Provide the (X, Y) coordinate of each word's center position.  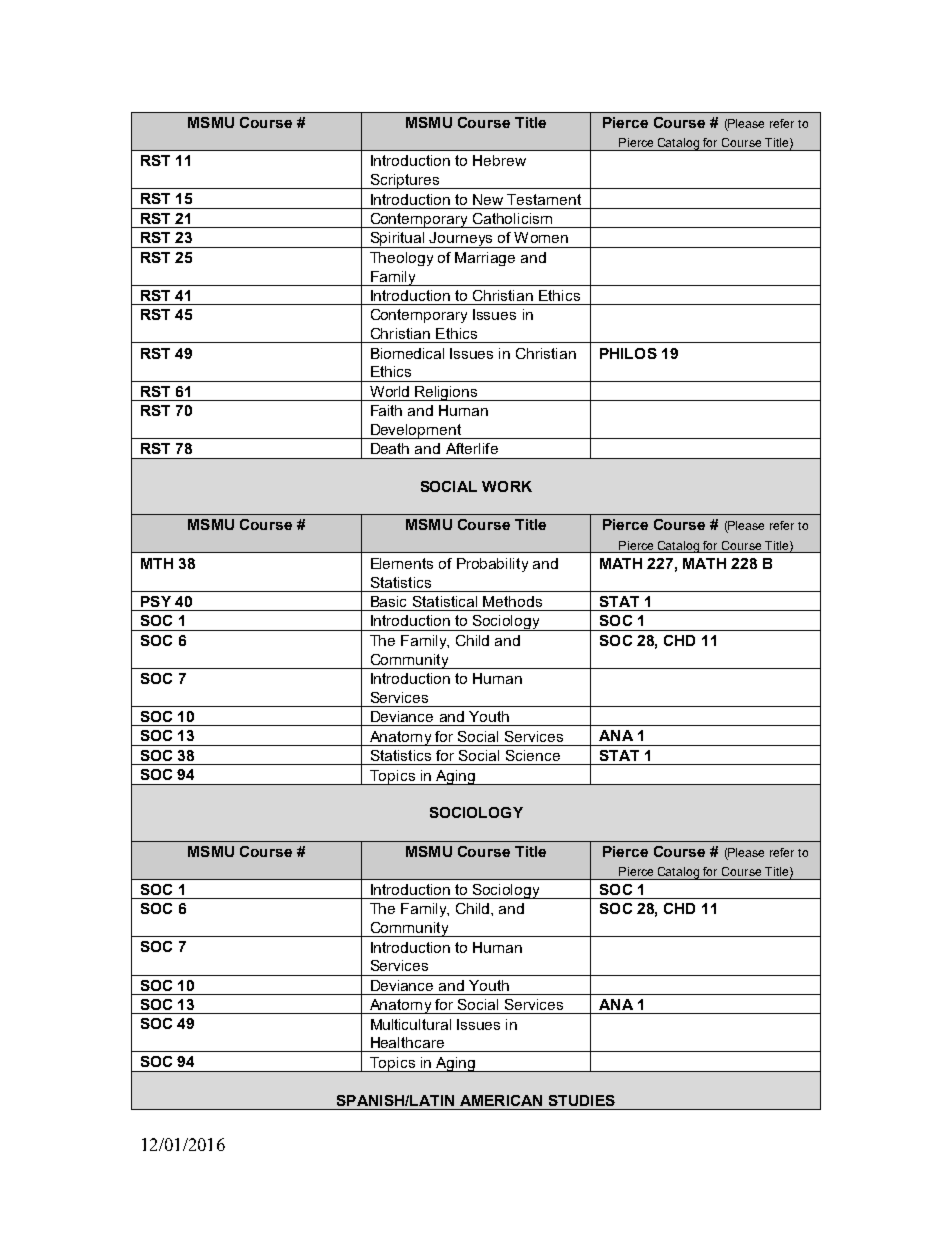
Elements (402, 563)
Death (390, 448)
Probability (492, 565)
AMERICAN (501, 1100)
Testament (544, 199)
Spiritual (397, 240)
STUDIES (582, 1100)
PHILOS (628, 353)
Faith (386, 410)
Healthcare (407, 1042)
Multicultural (411, 1024)
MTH (157, 563)
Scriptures (404, 181)
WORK (507, 486)
